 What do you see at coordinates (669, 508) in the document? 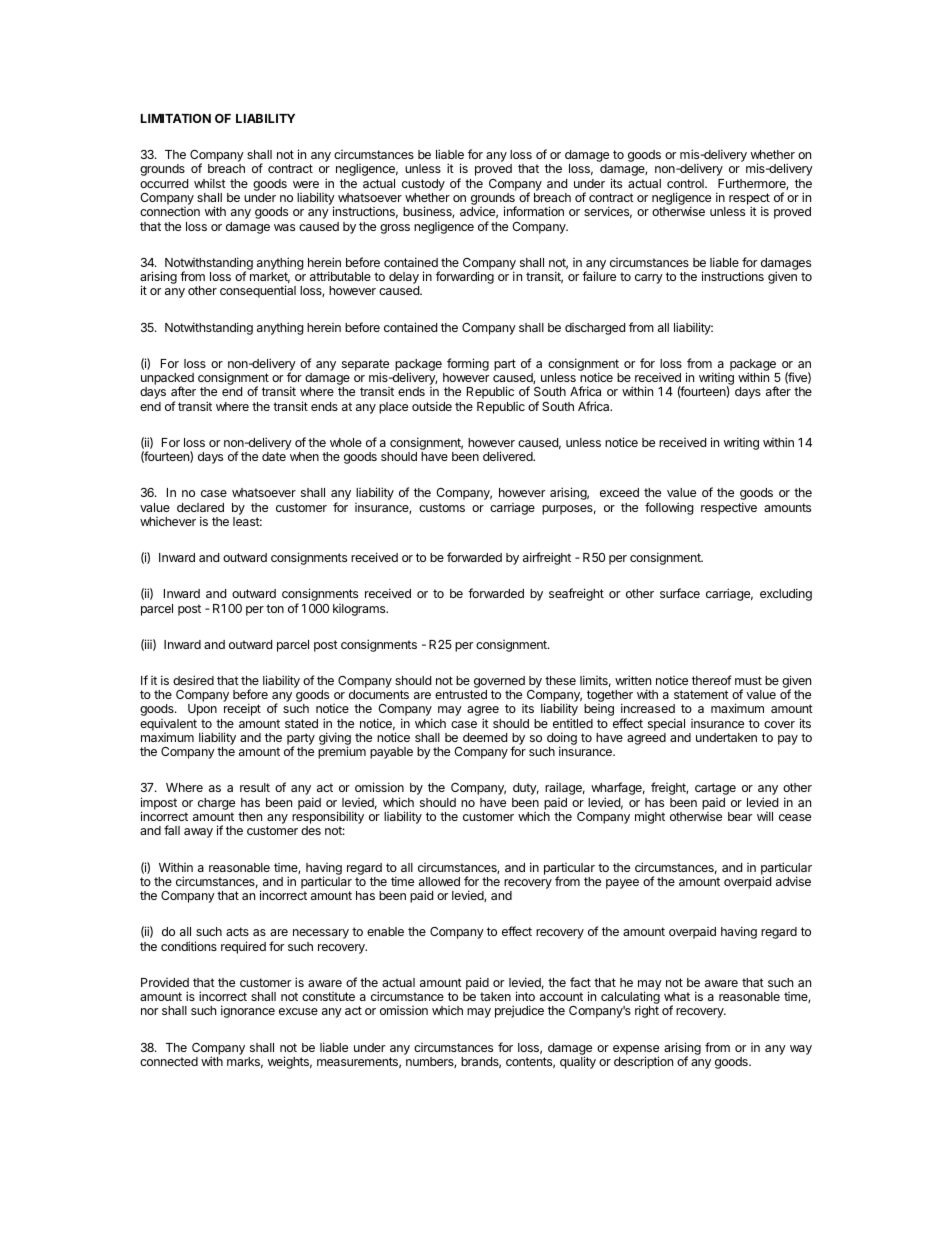
I see `following` at bounding box center [669, 508].
